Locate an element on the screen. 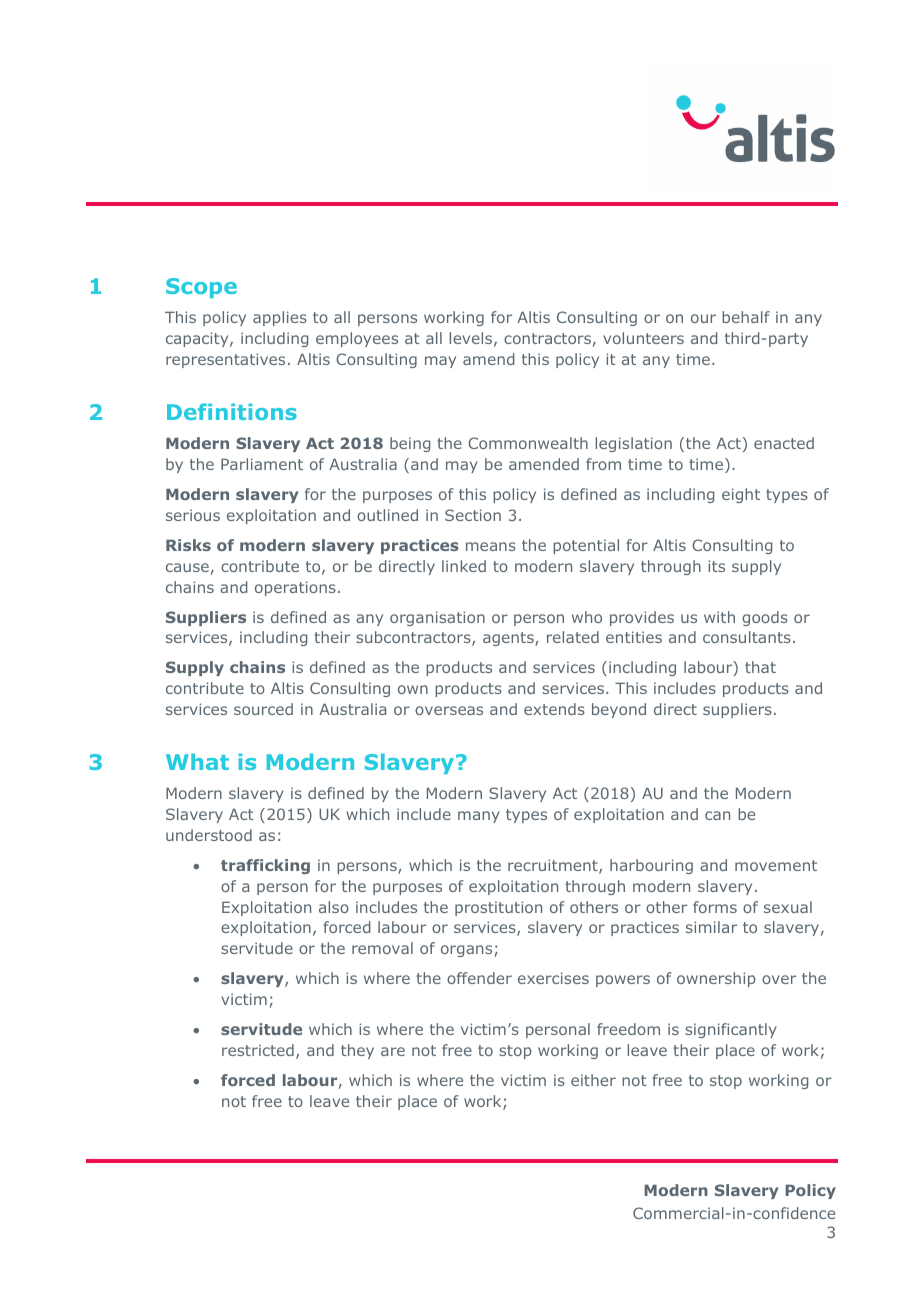 This screenshot has height=1308, width=924. restricted is located at coordinates (258, 1050).
